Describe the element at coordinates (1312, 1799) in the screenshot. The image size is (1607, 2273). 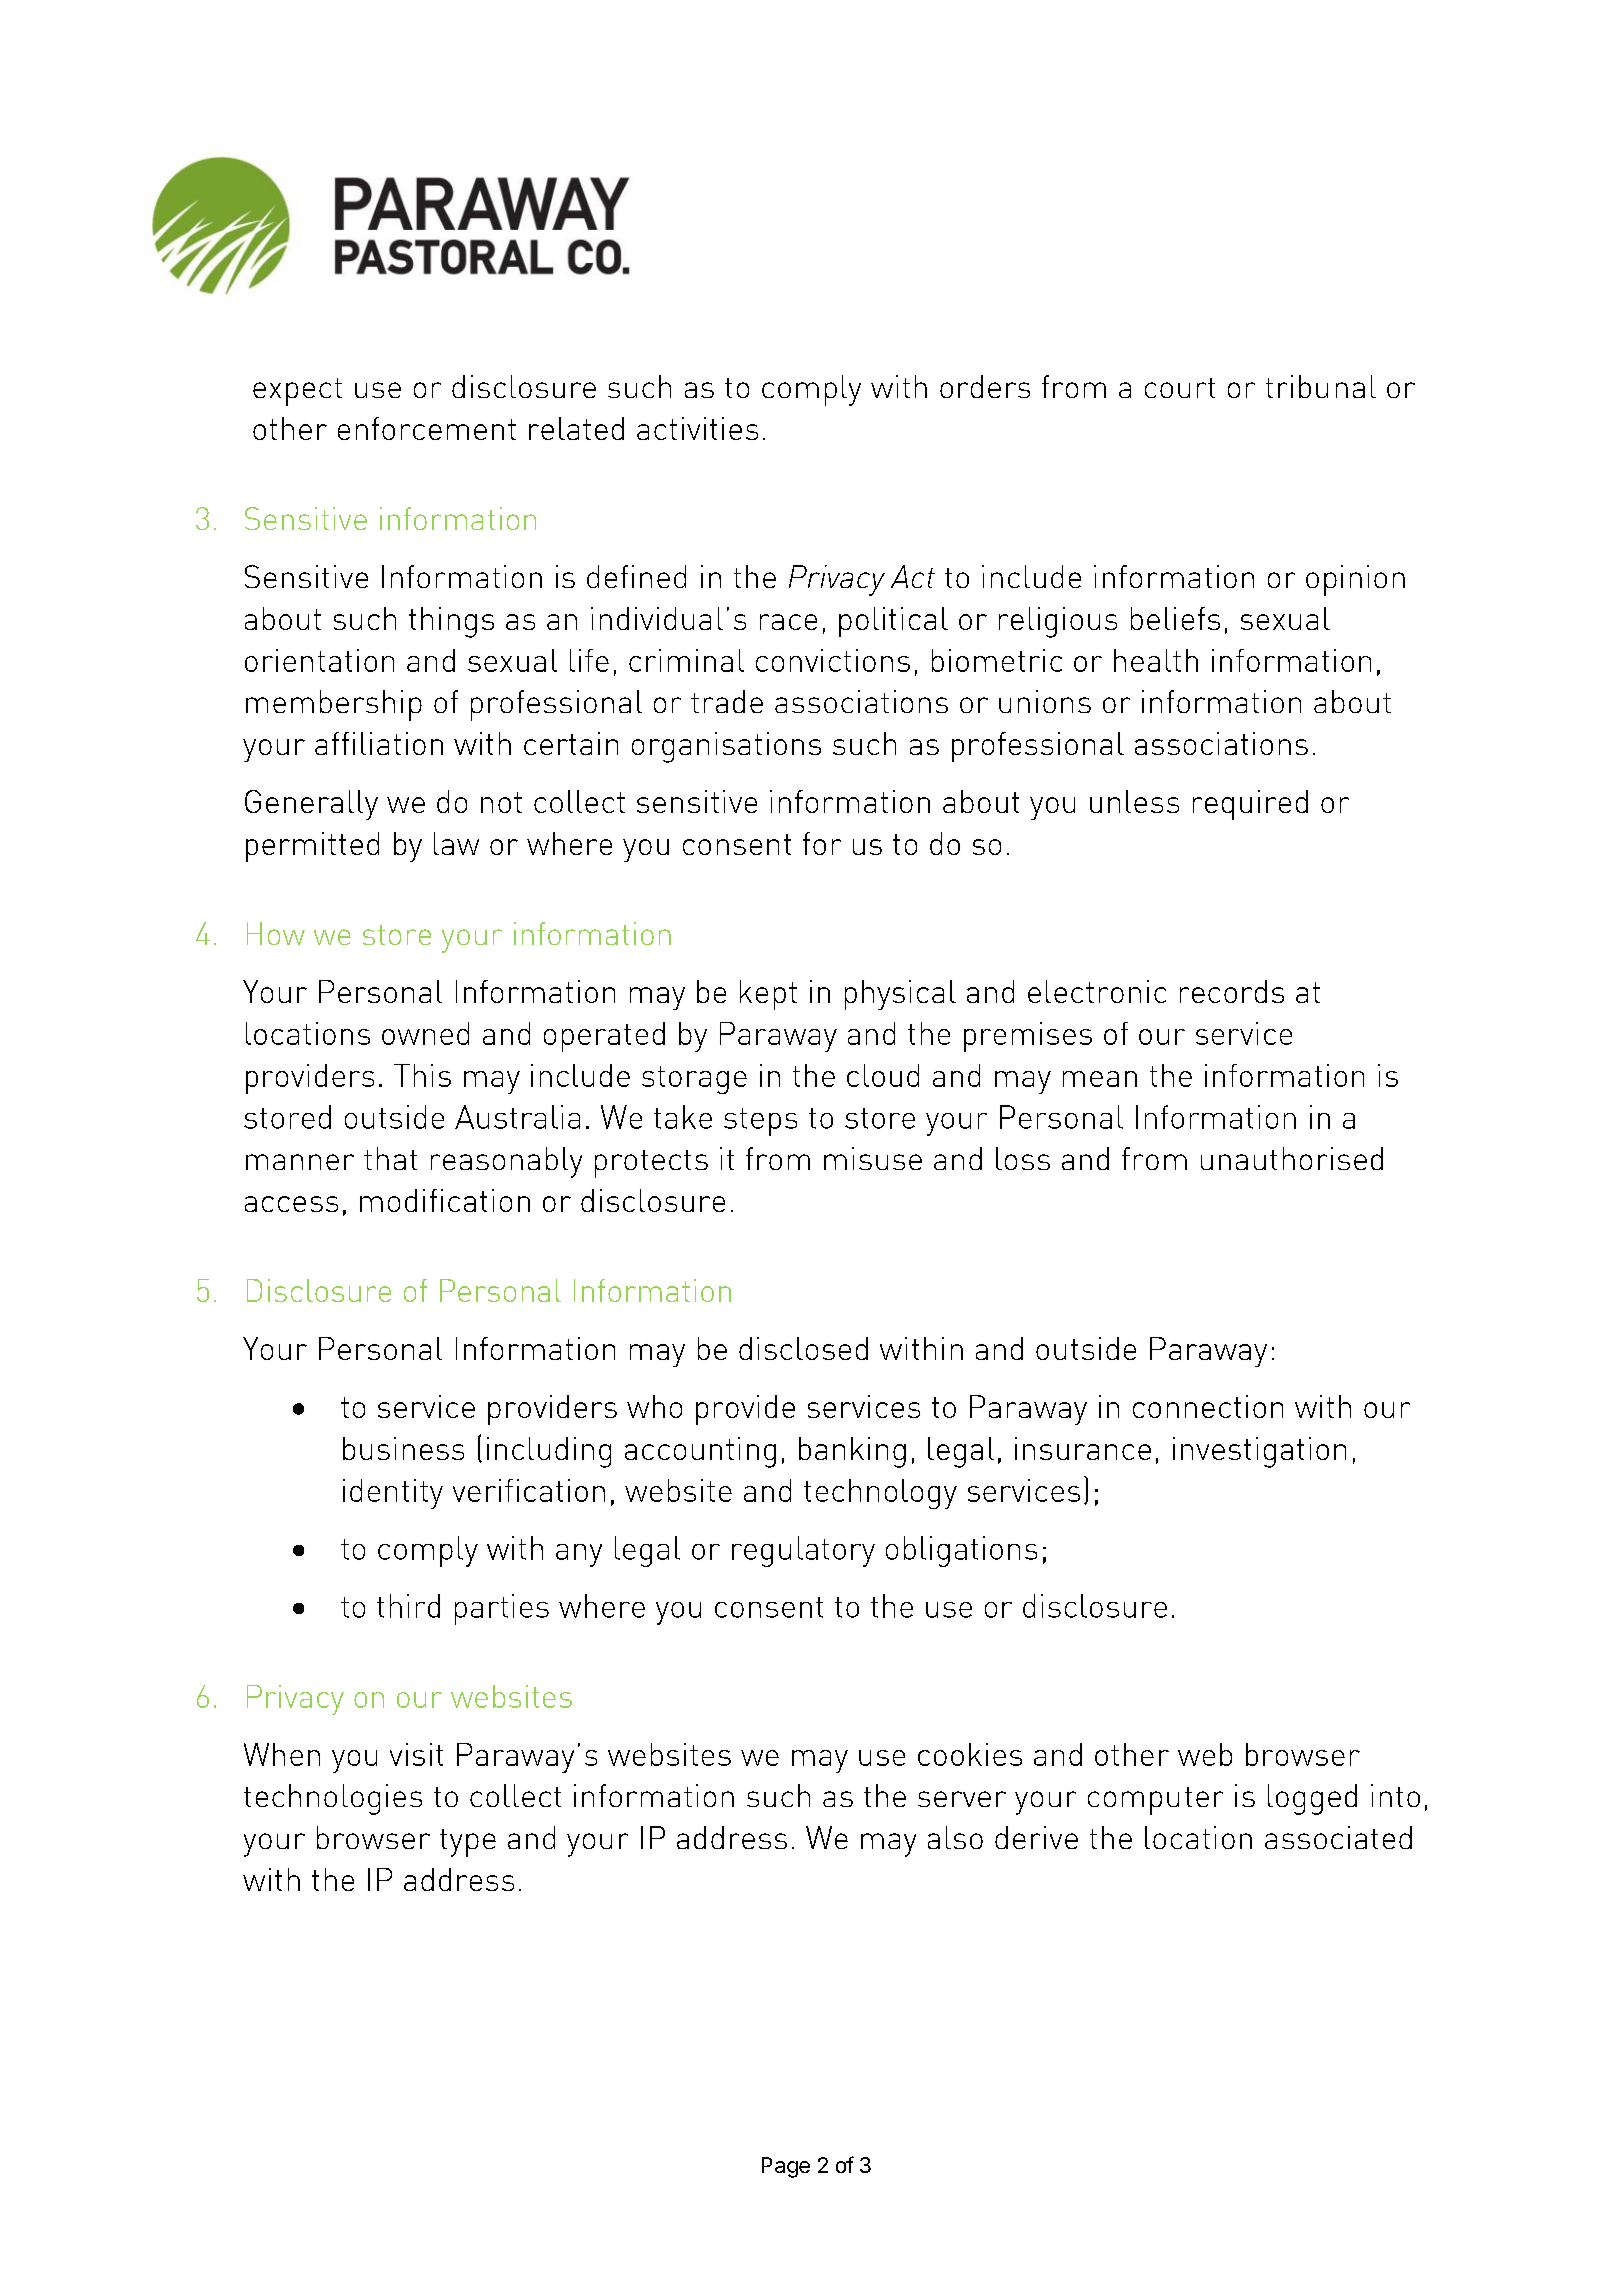
I see `logged` at that location.
